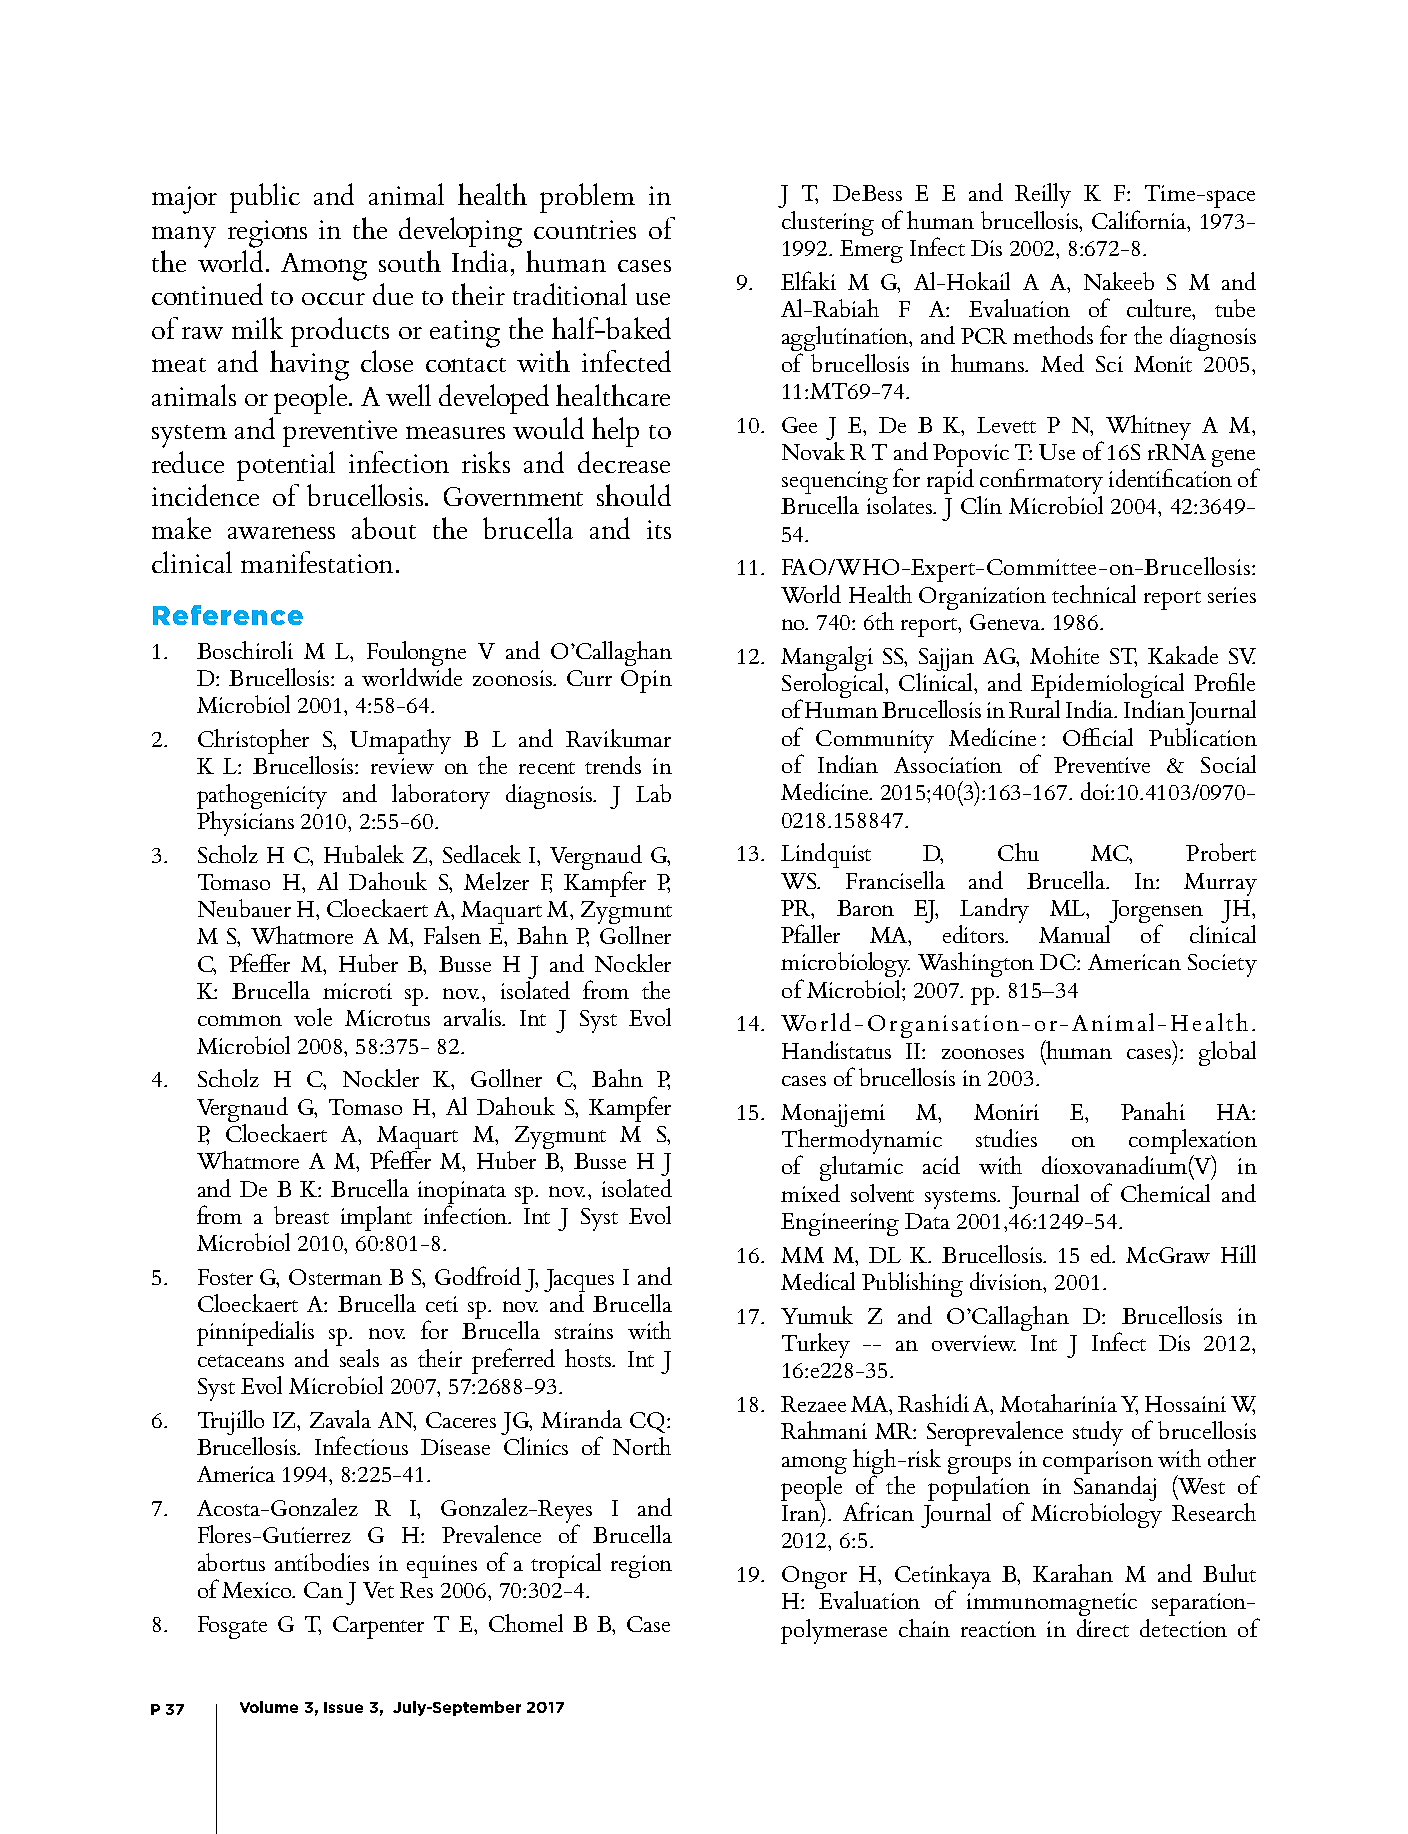 Image resolution: width=1408 pixels, height=1834 pixels. I want to click on studies, so click(1006, 1138).
